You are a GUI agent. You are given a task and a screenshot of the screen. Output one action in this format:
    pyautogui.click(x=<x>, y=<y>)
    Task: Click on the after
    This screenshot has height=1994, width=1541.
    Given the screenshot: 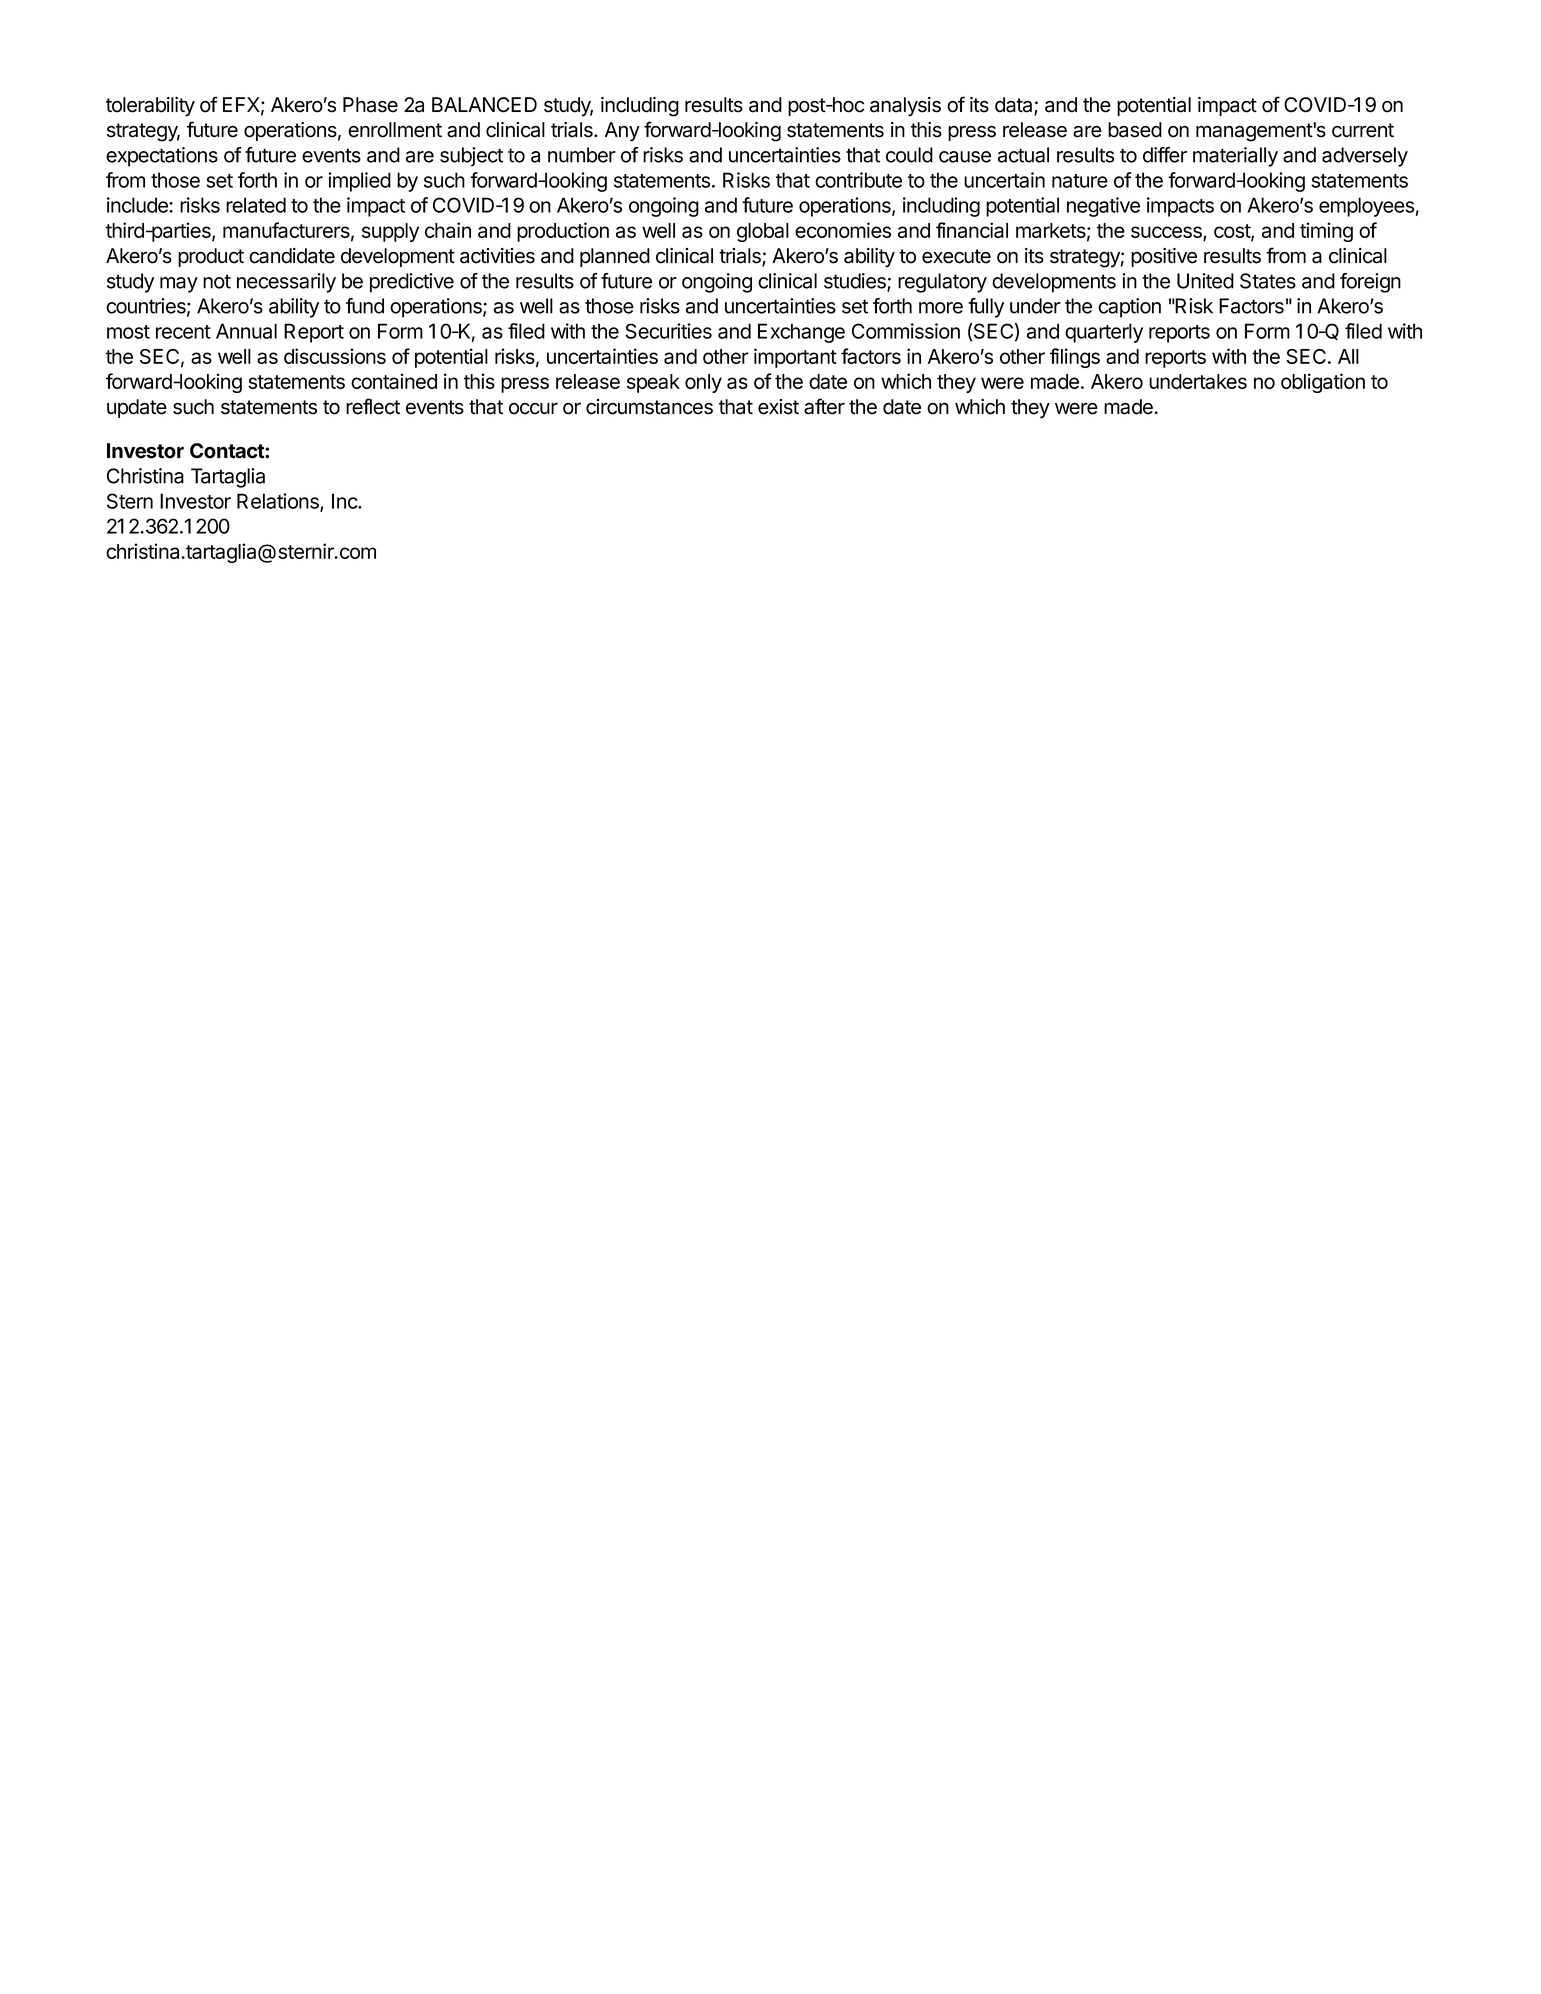 What is the action you would take?
    pyautogui.click(x=824, y=406)
